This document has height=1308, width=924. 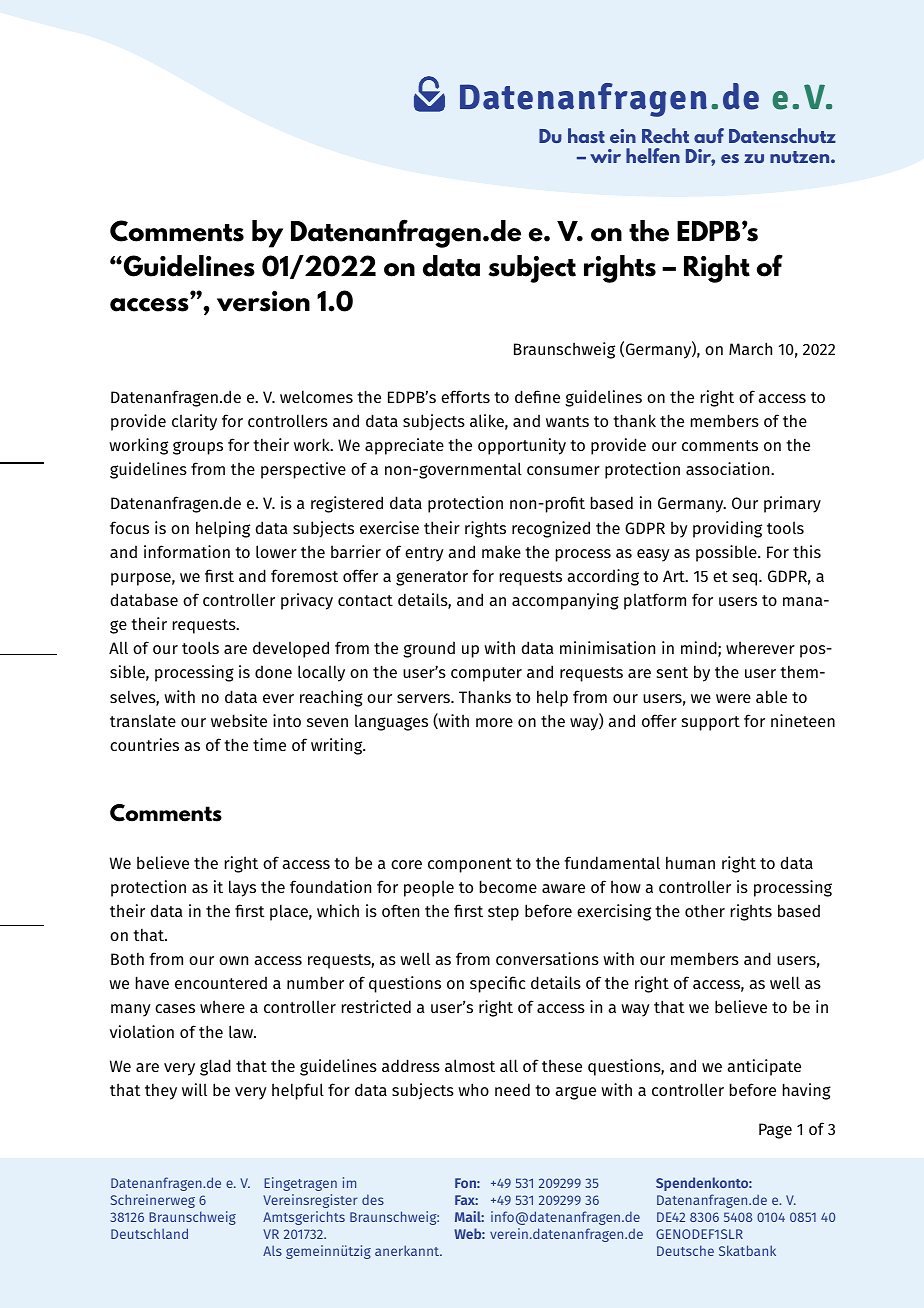 What do you see at coordinates (263, 301) in the document?
I see `version` at bounding box center [263, 301].
